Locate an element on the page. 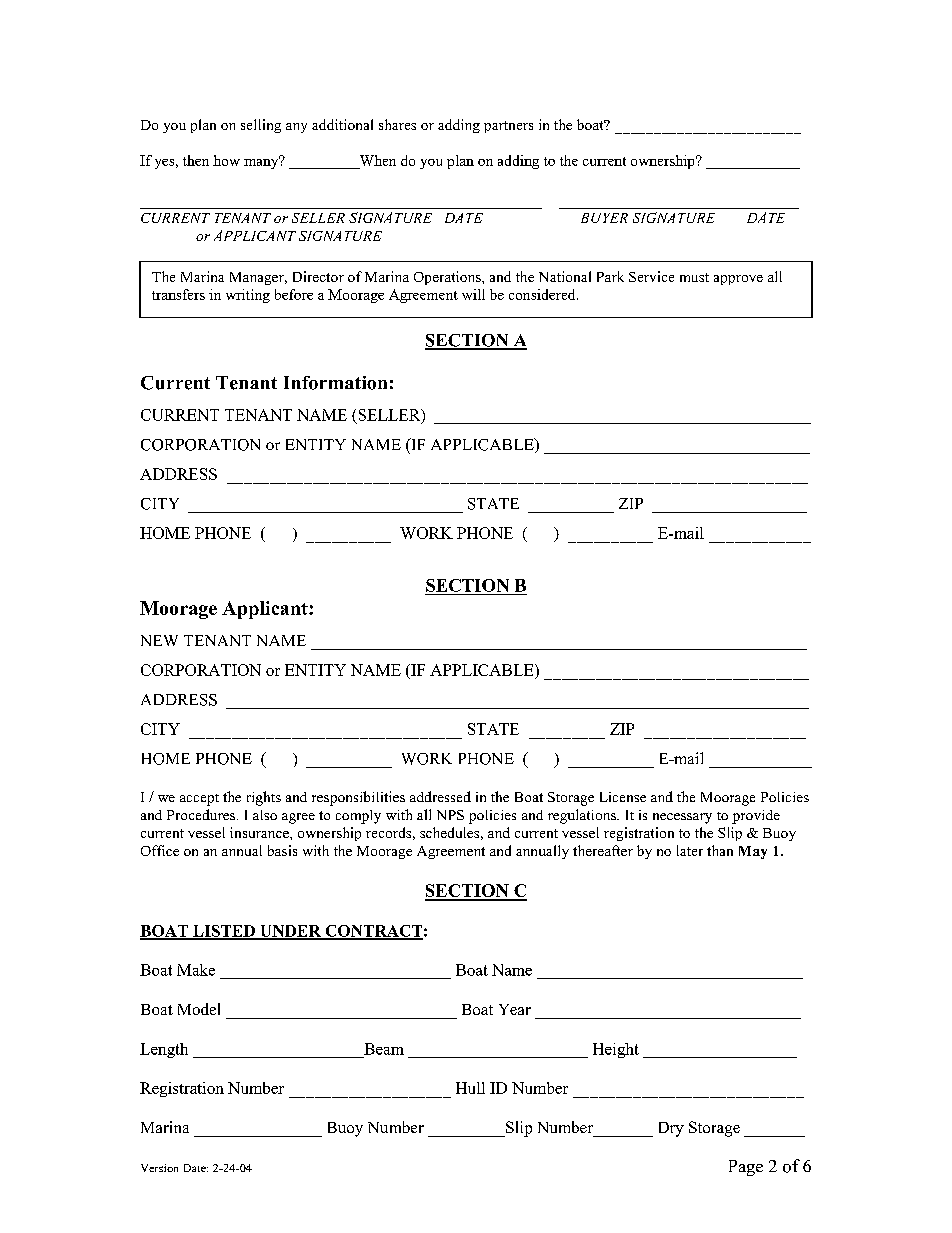  partners is located at coordinates (508, 127).
